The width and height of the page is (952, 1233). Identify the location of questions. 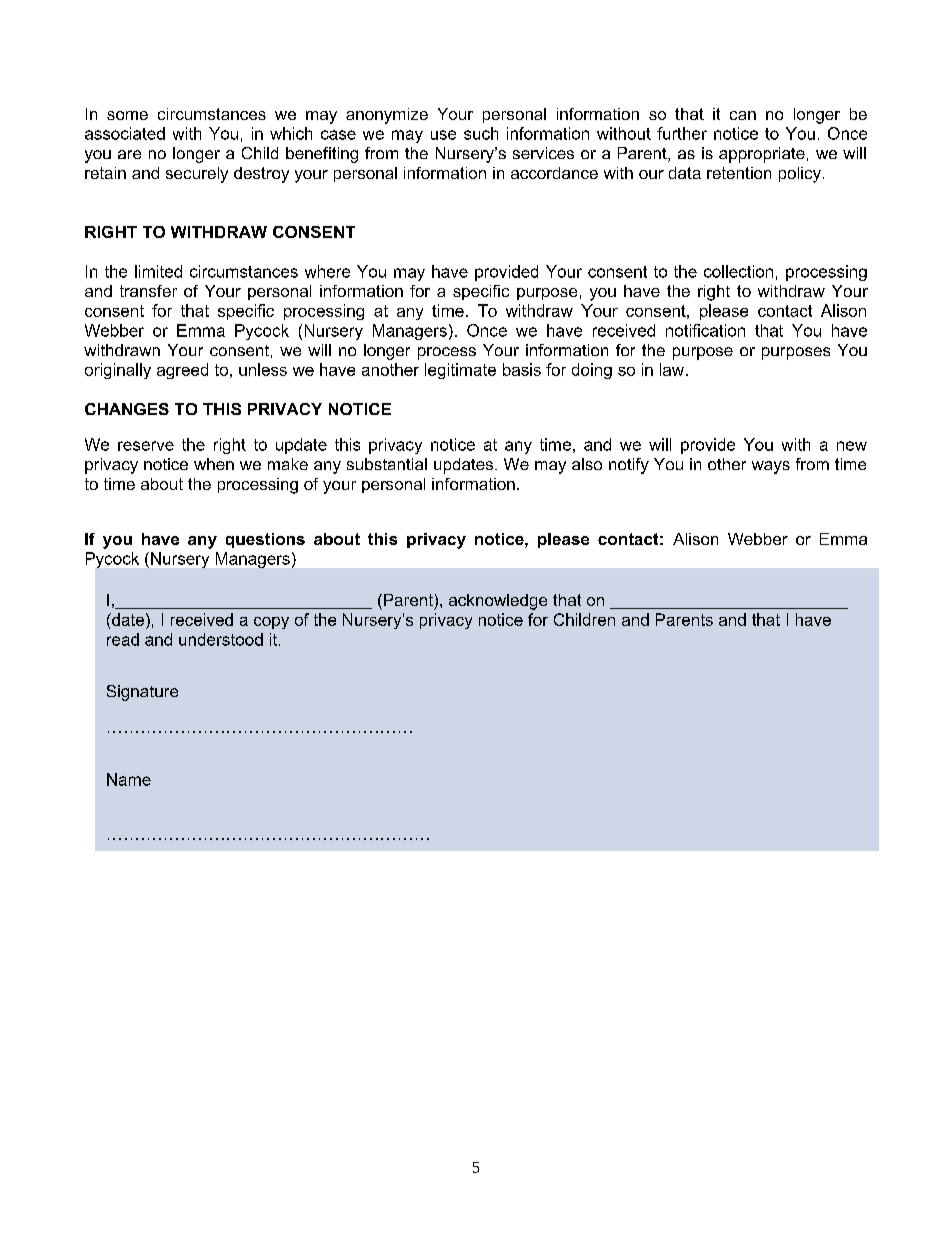
(265, 540).
